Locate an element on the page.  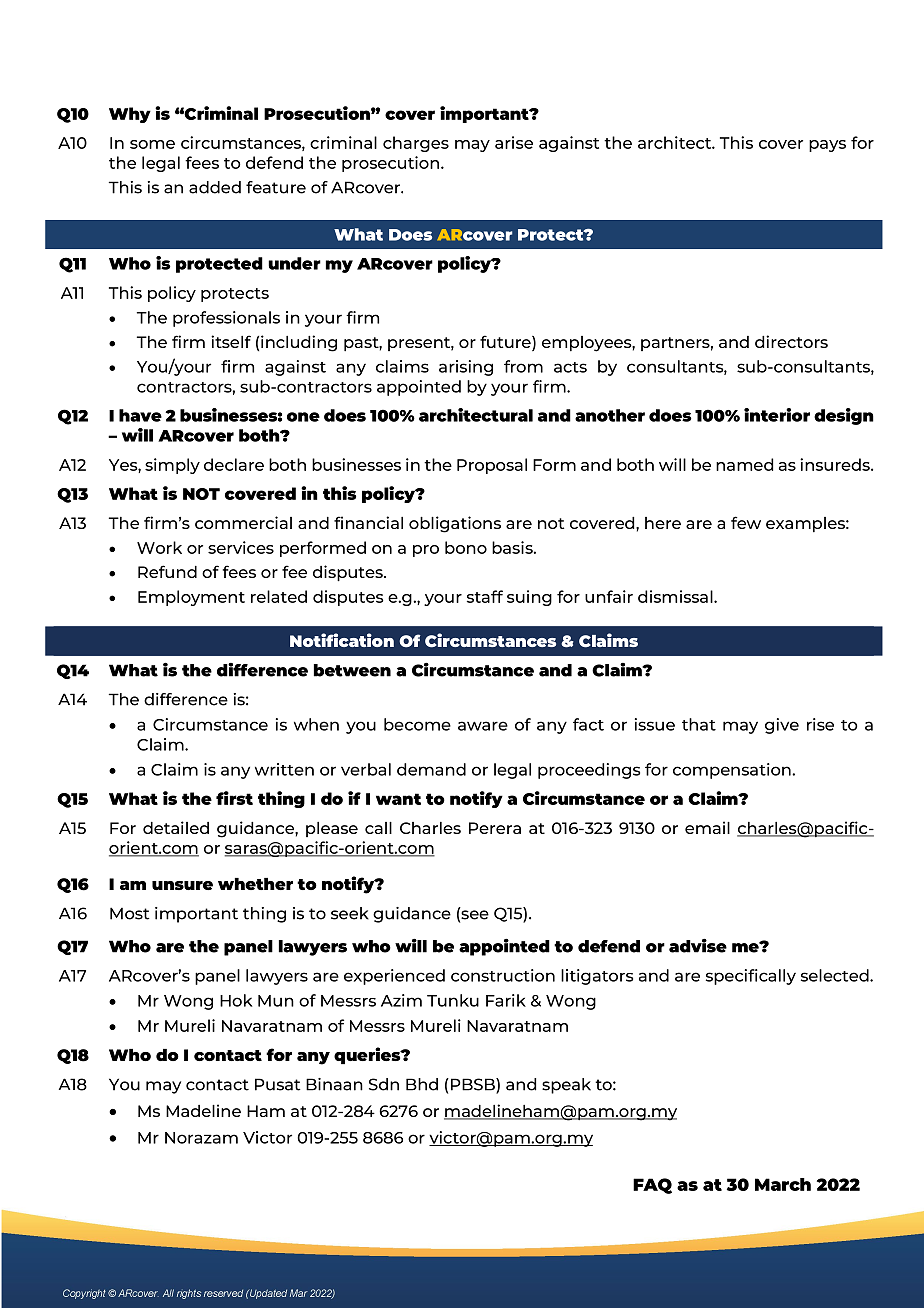
pays is located at coordinates (827, 146).
